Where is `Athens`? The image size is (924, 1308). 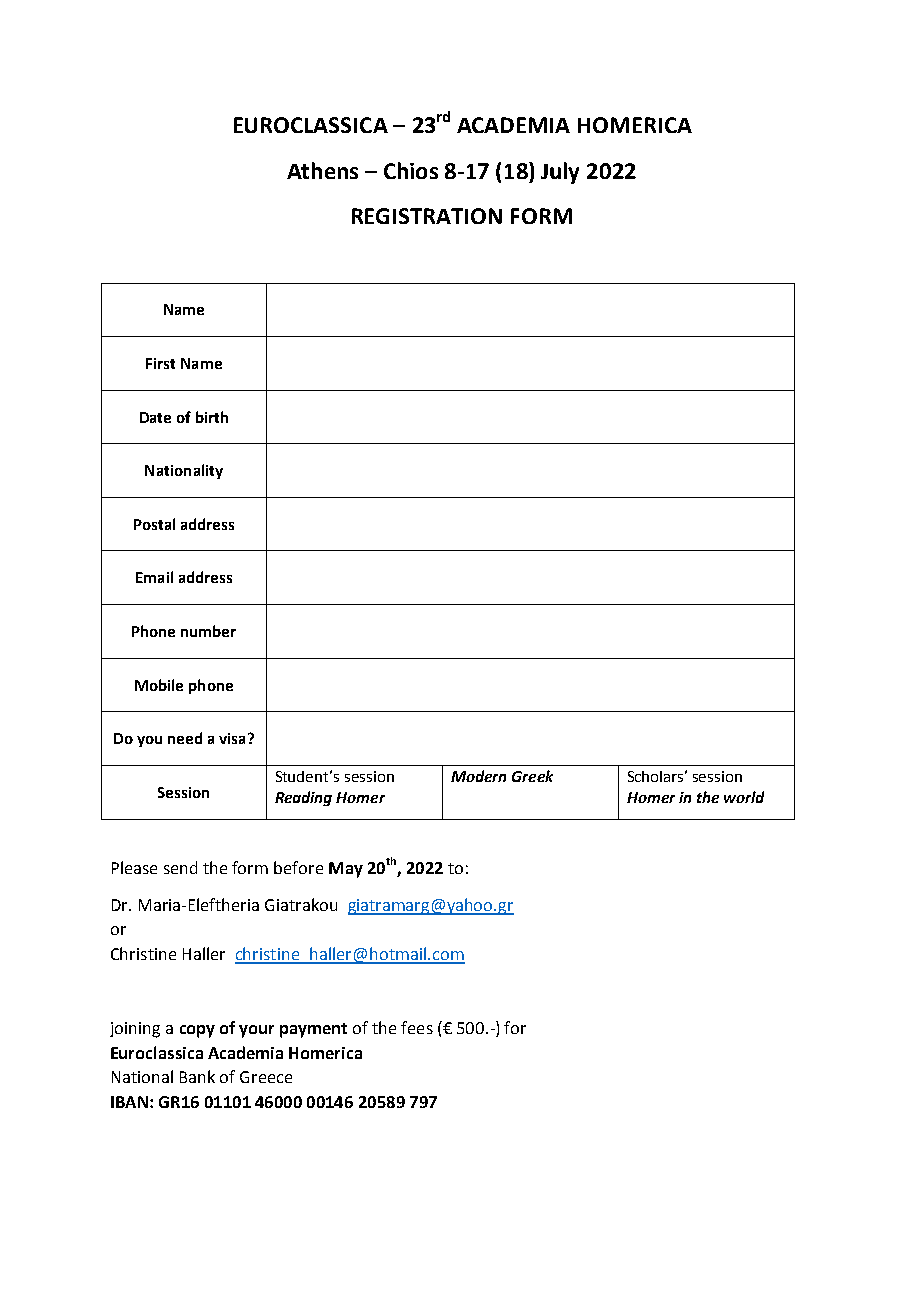 Athens is located at coordinates (322, 170).
